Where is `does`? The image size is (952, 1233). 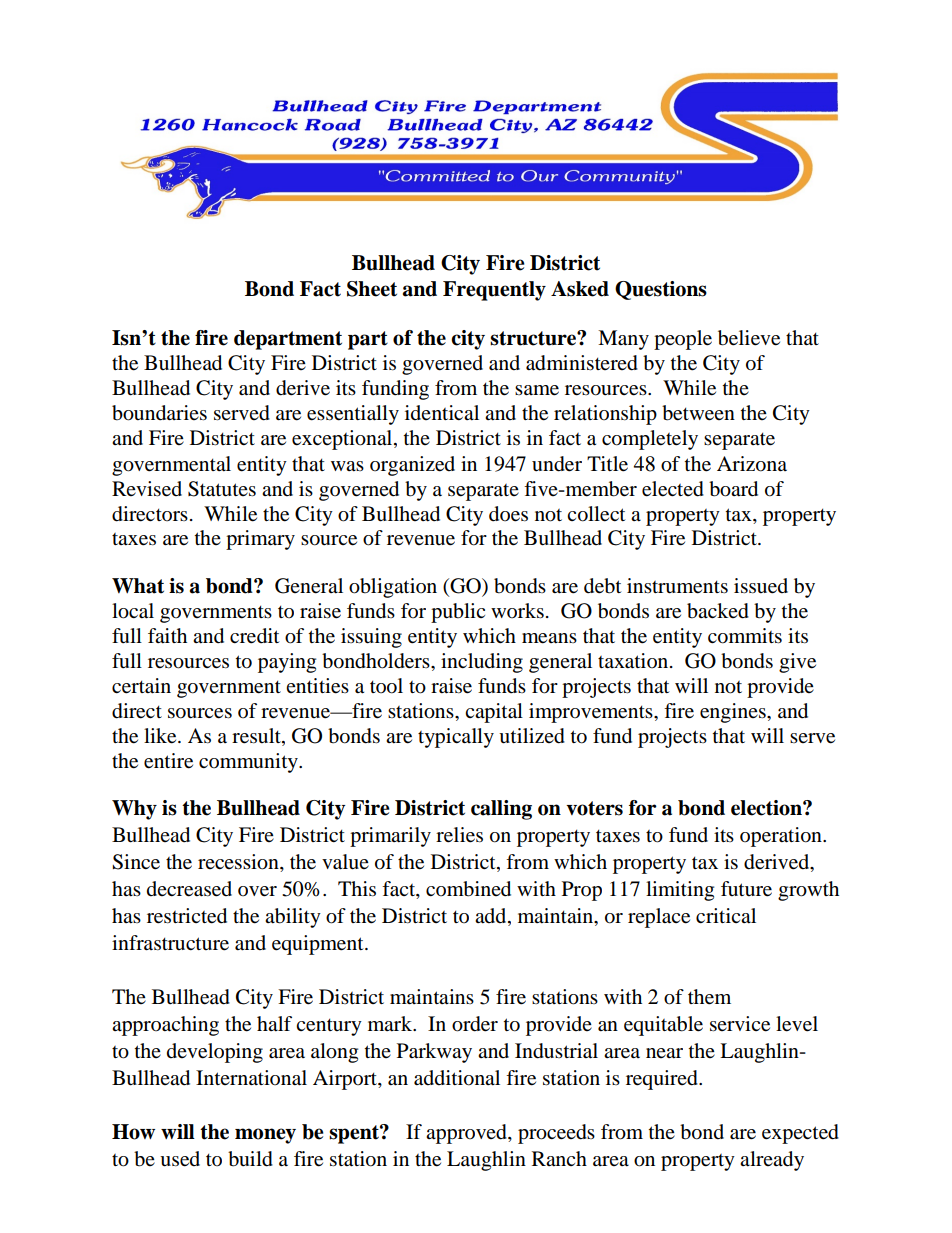 does is located at coordinates (508, 514).
